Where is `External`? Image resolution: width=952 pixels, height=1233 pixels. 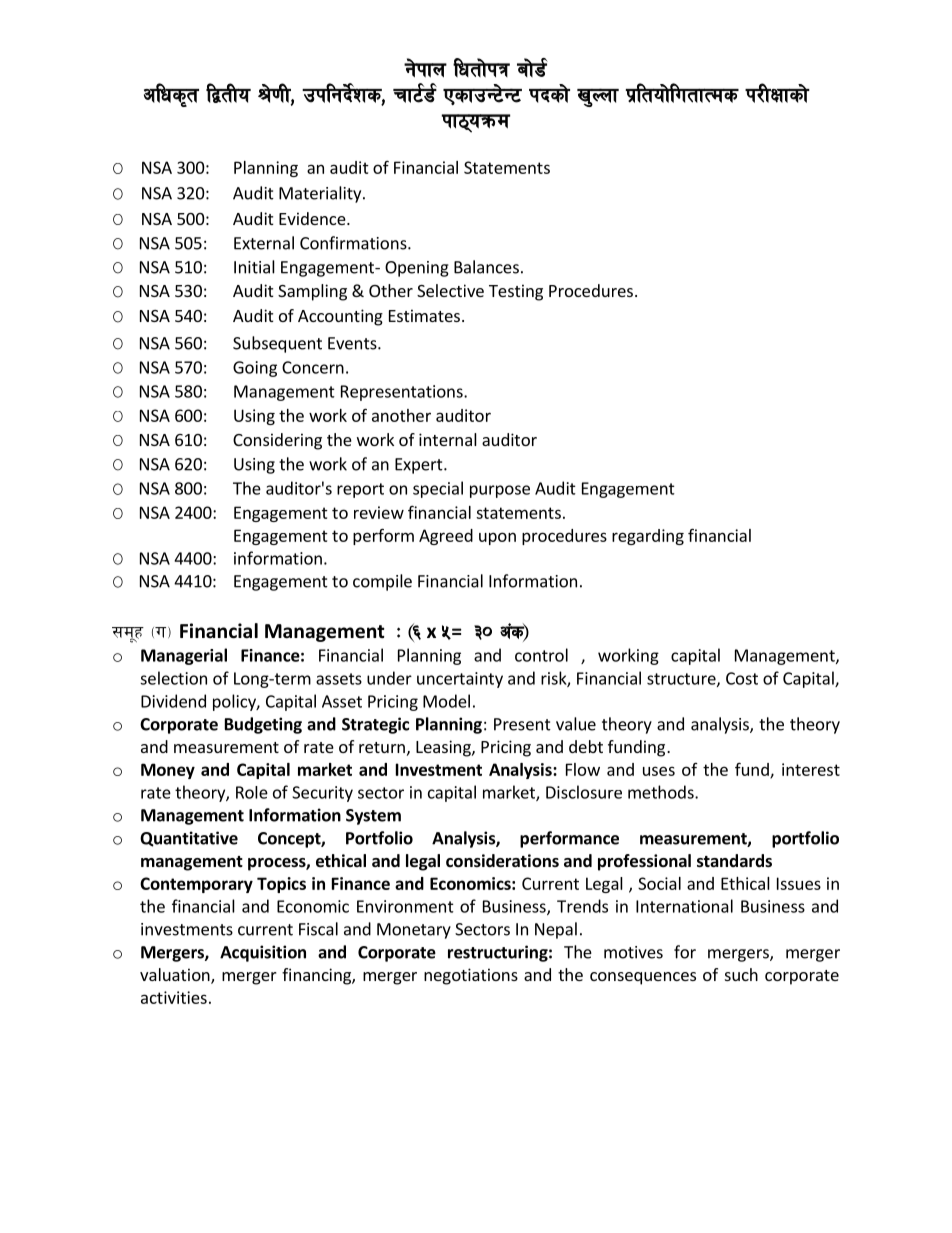 External is located at coordinates (264, 243).
